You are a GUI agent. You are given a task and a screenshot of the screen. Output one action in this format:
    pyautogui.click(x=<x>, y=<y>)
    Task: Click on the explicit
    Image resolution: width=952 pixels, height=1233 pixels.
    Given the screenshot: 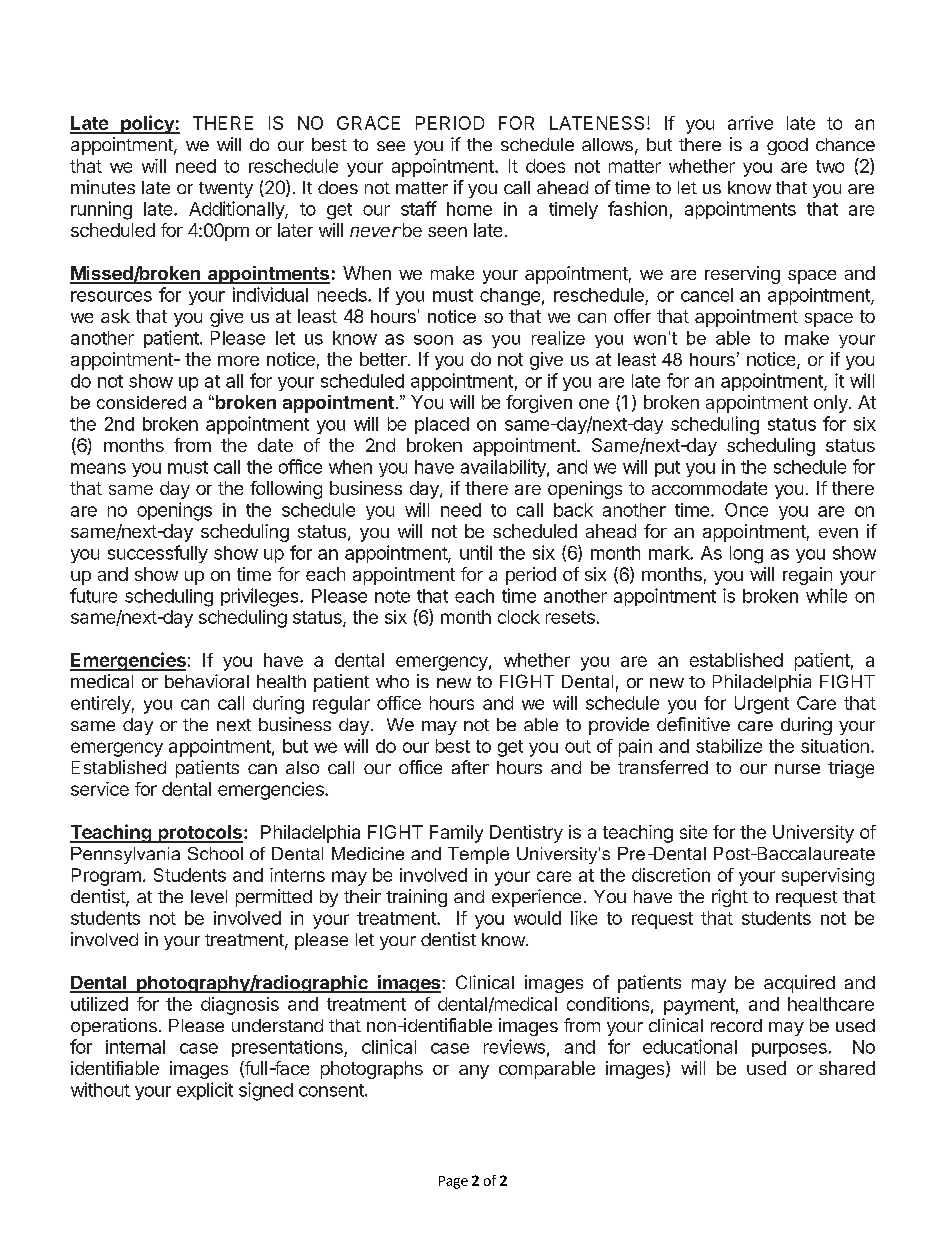 What is the action you would take?
    pyautogui.click(x=205, y=1091)
